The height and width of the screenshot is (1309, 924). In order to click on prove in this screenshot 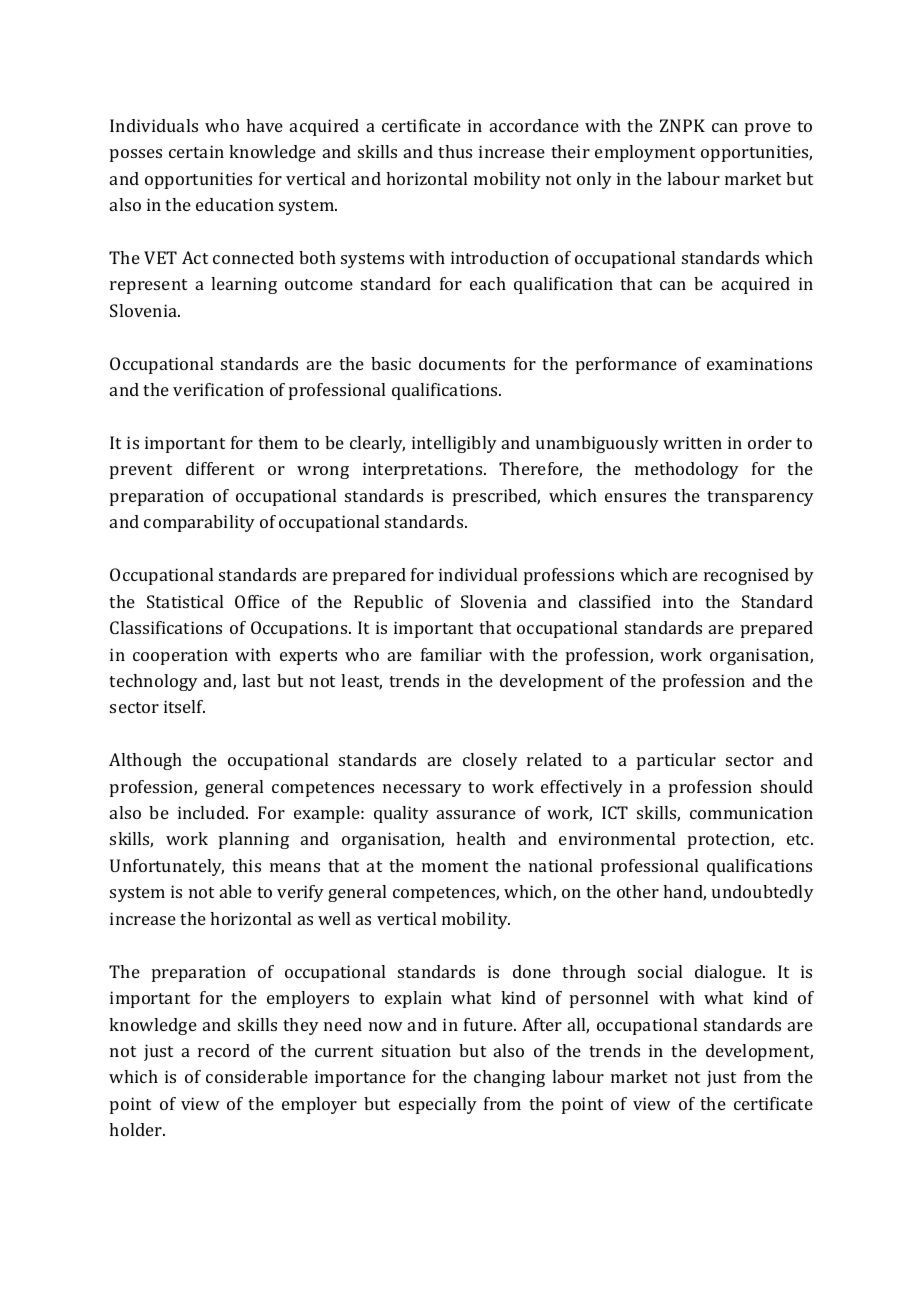, I will do `click(768, 129)`.
